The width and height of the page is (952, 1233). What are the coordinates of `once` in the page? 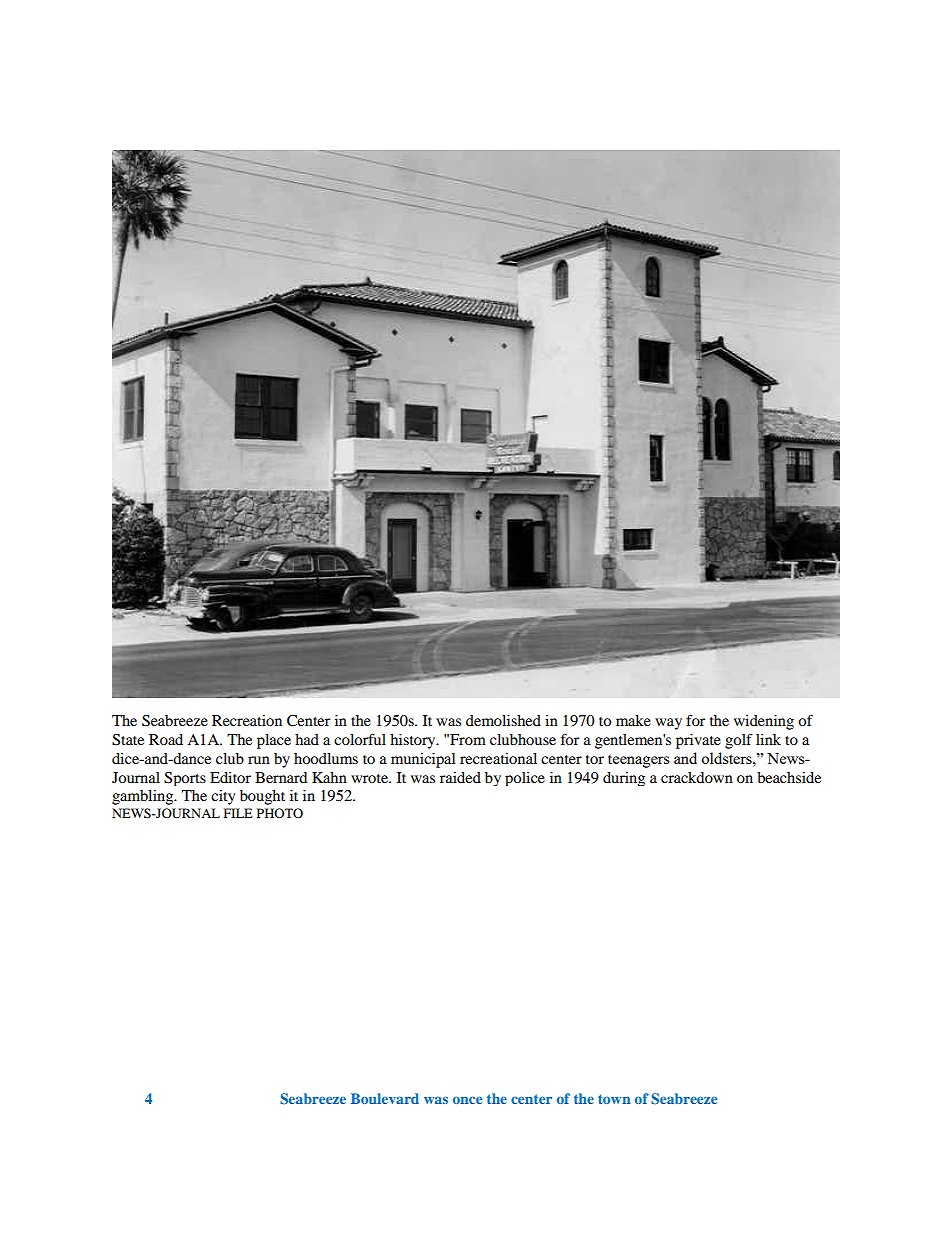 It's located at (468, 1100).
